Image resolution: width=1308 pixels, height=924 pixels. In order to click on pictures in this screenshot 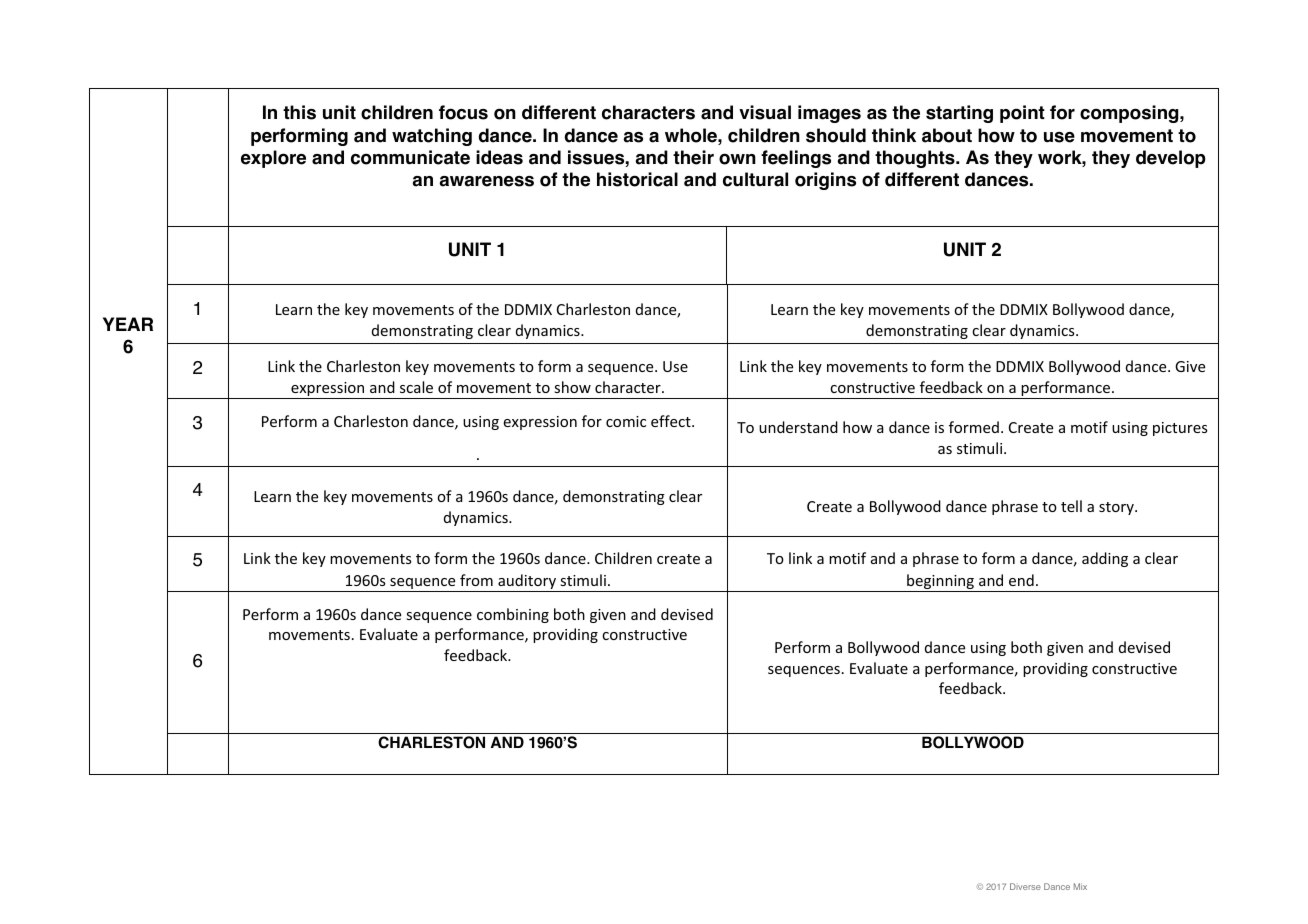, I will do `click(1180, 429)`.
